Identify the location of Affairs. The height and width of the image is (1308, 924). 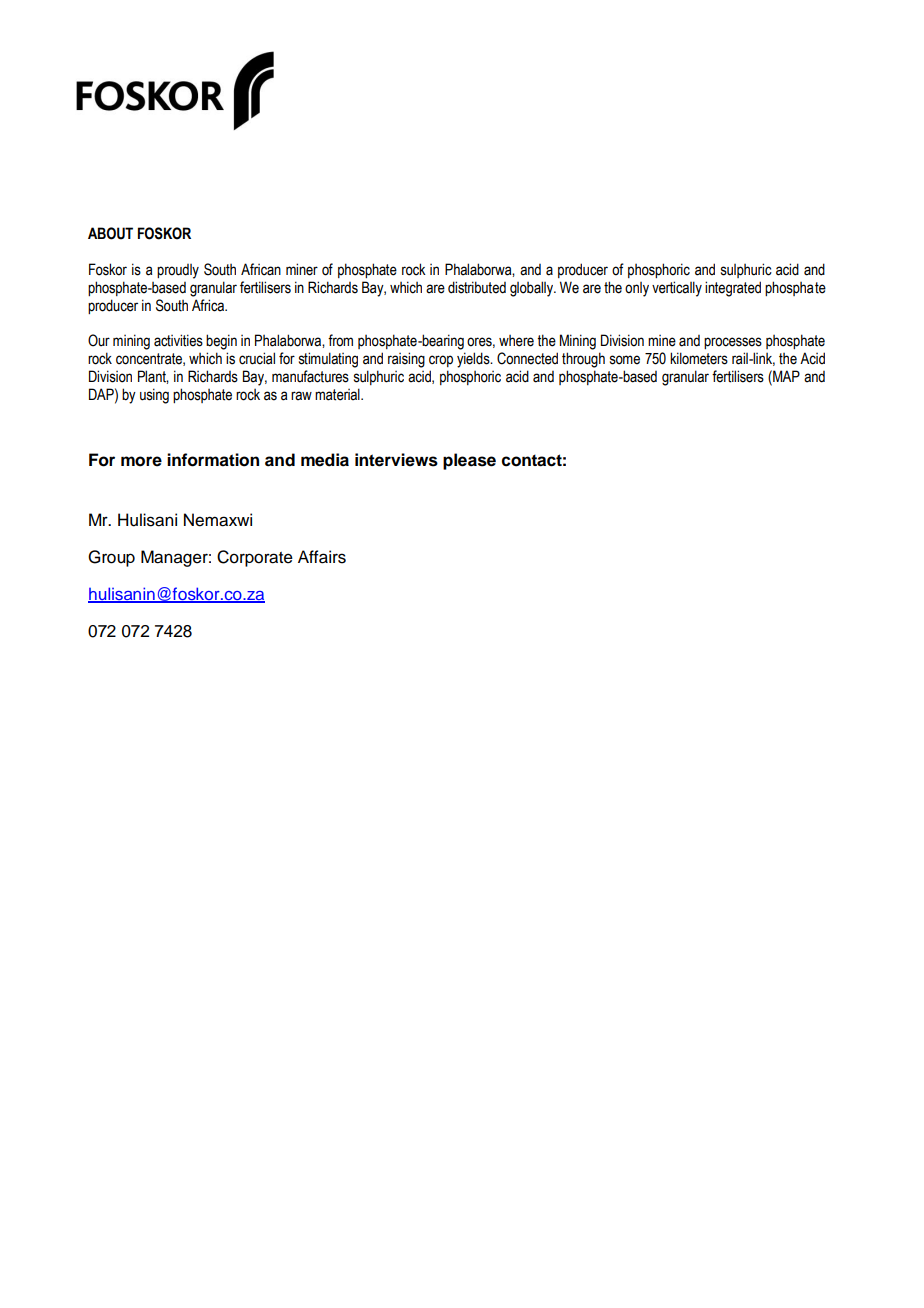
(322, 557).
